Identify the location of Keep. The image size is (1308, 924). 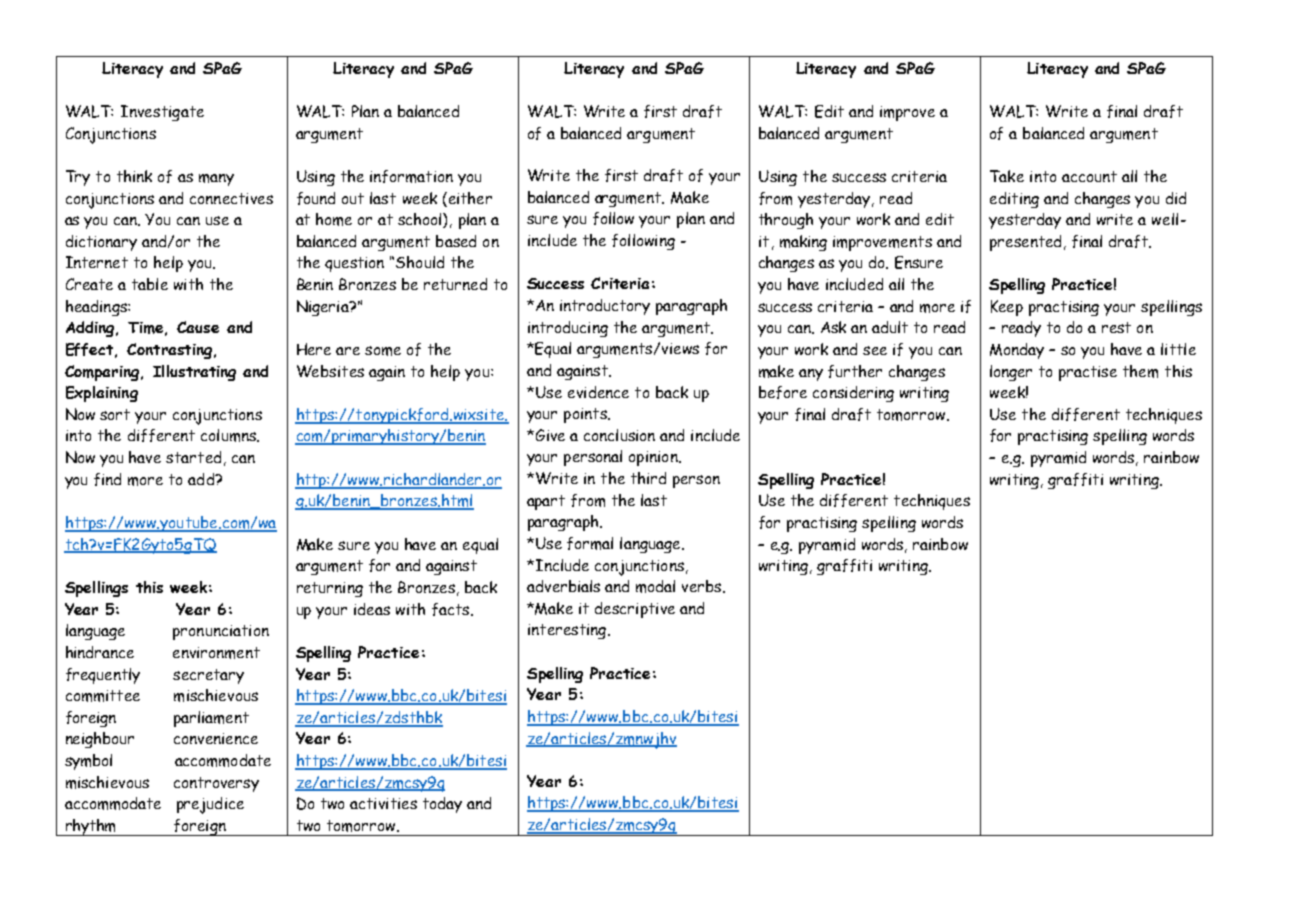
(1007, 308).
